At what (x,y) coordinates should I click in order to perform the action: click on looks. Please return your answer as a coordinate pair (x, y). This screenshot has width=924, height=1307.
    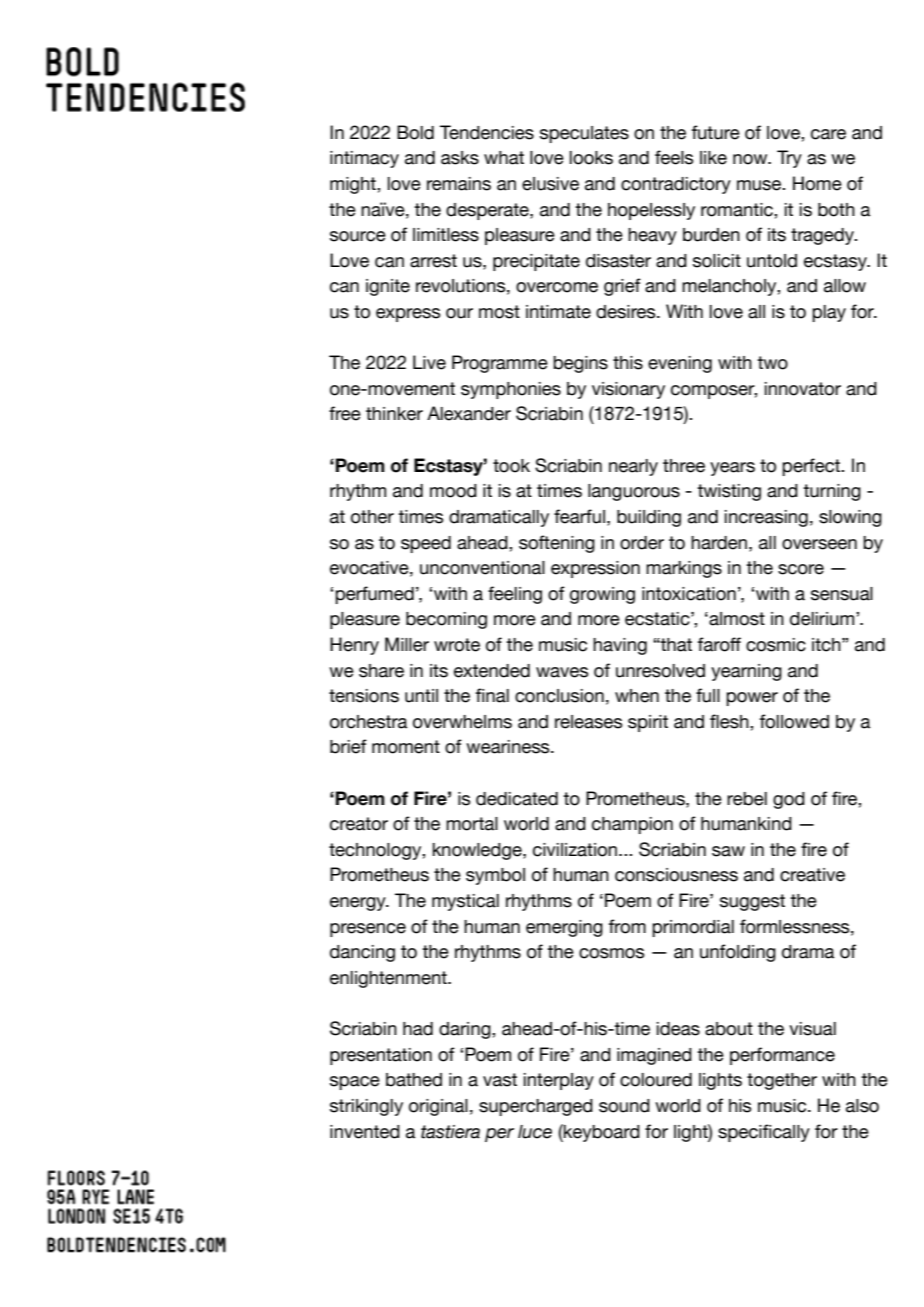
    Looking at the image, I should click on (591, 158).
